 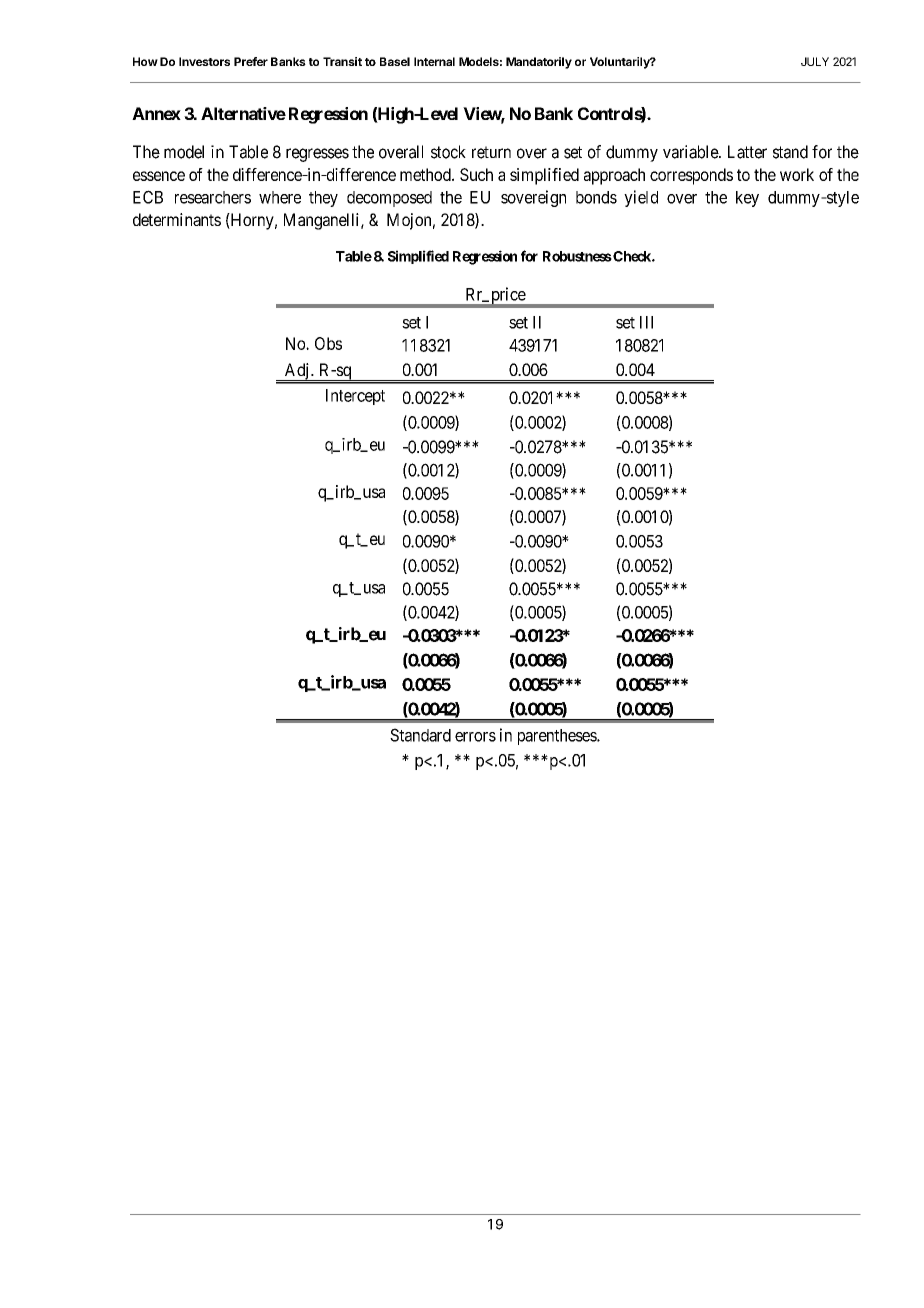 I want to click on Obs, so click(x=328, y=343).
